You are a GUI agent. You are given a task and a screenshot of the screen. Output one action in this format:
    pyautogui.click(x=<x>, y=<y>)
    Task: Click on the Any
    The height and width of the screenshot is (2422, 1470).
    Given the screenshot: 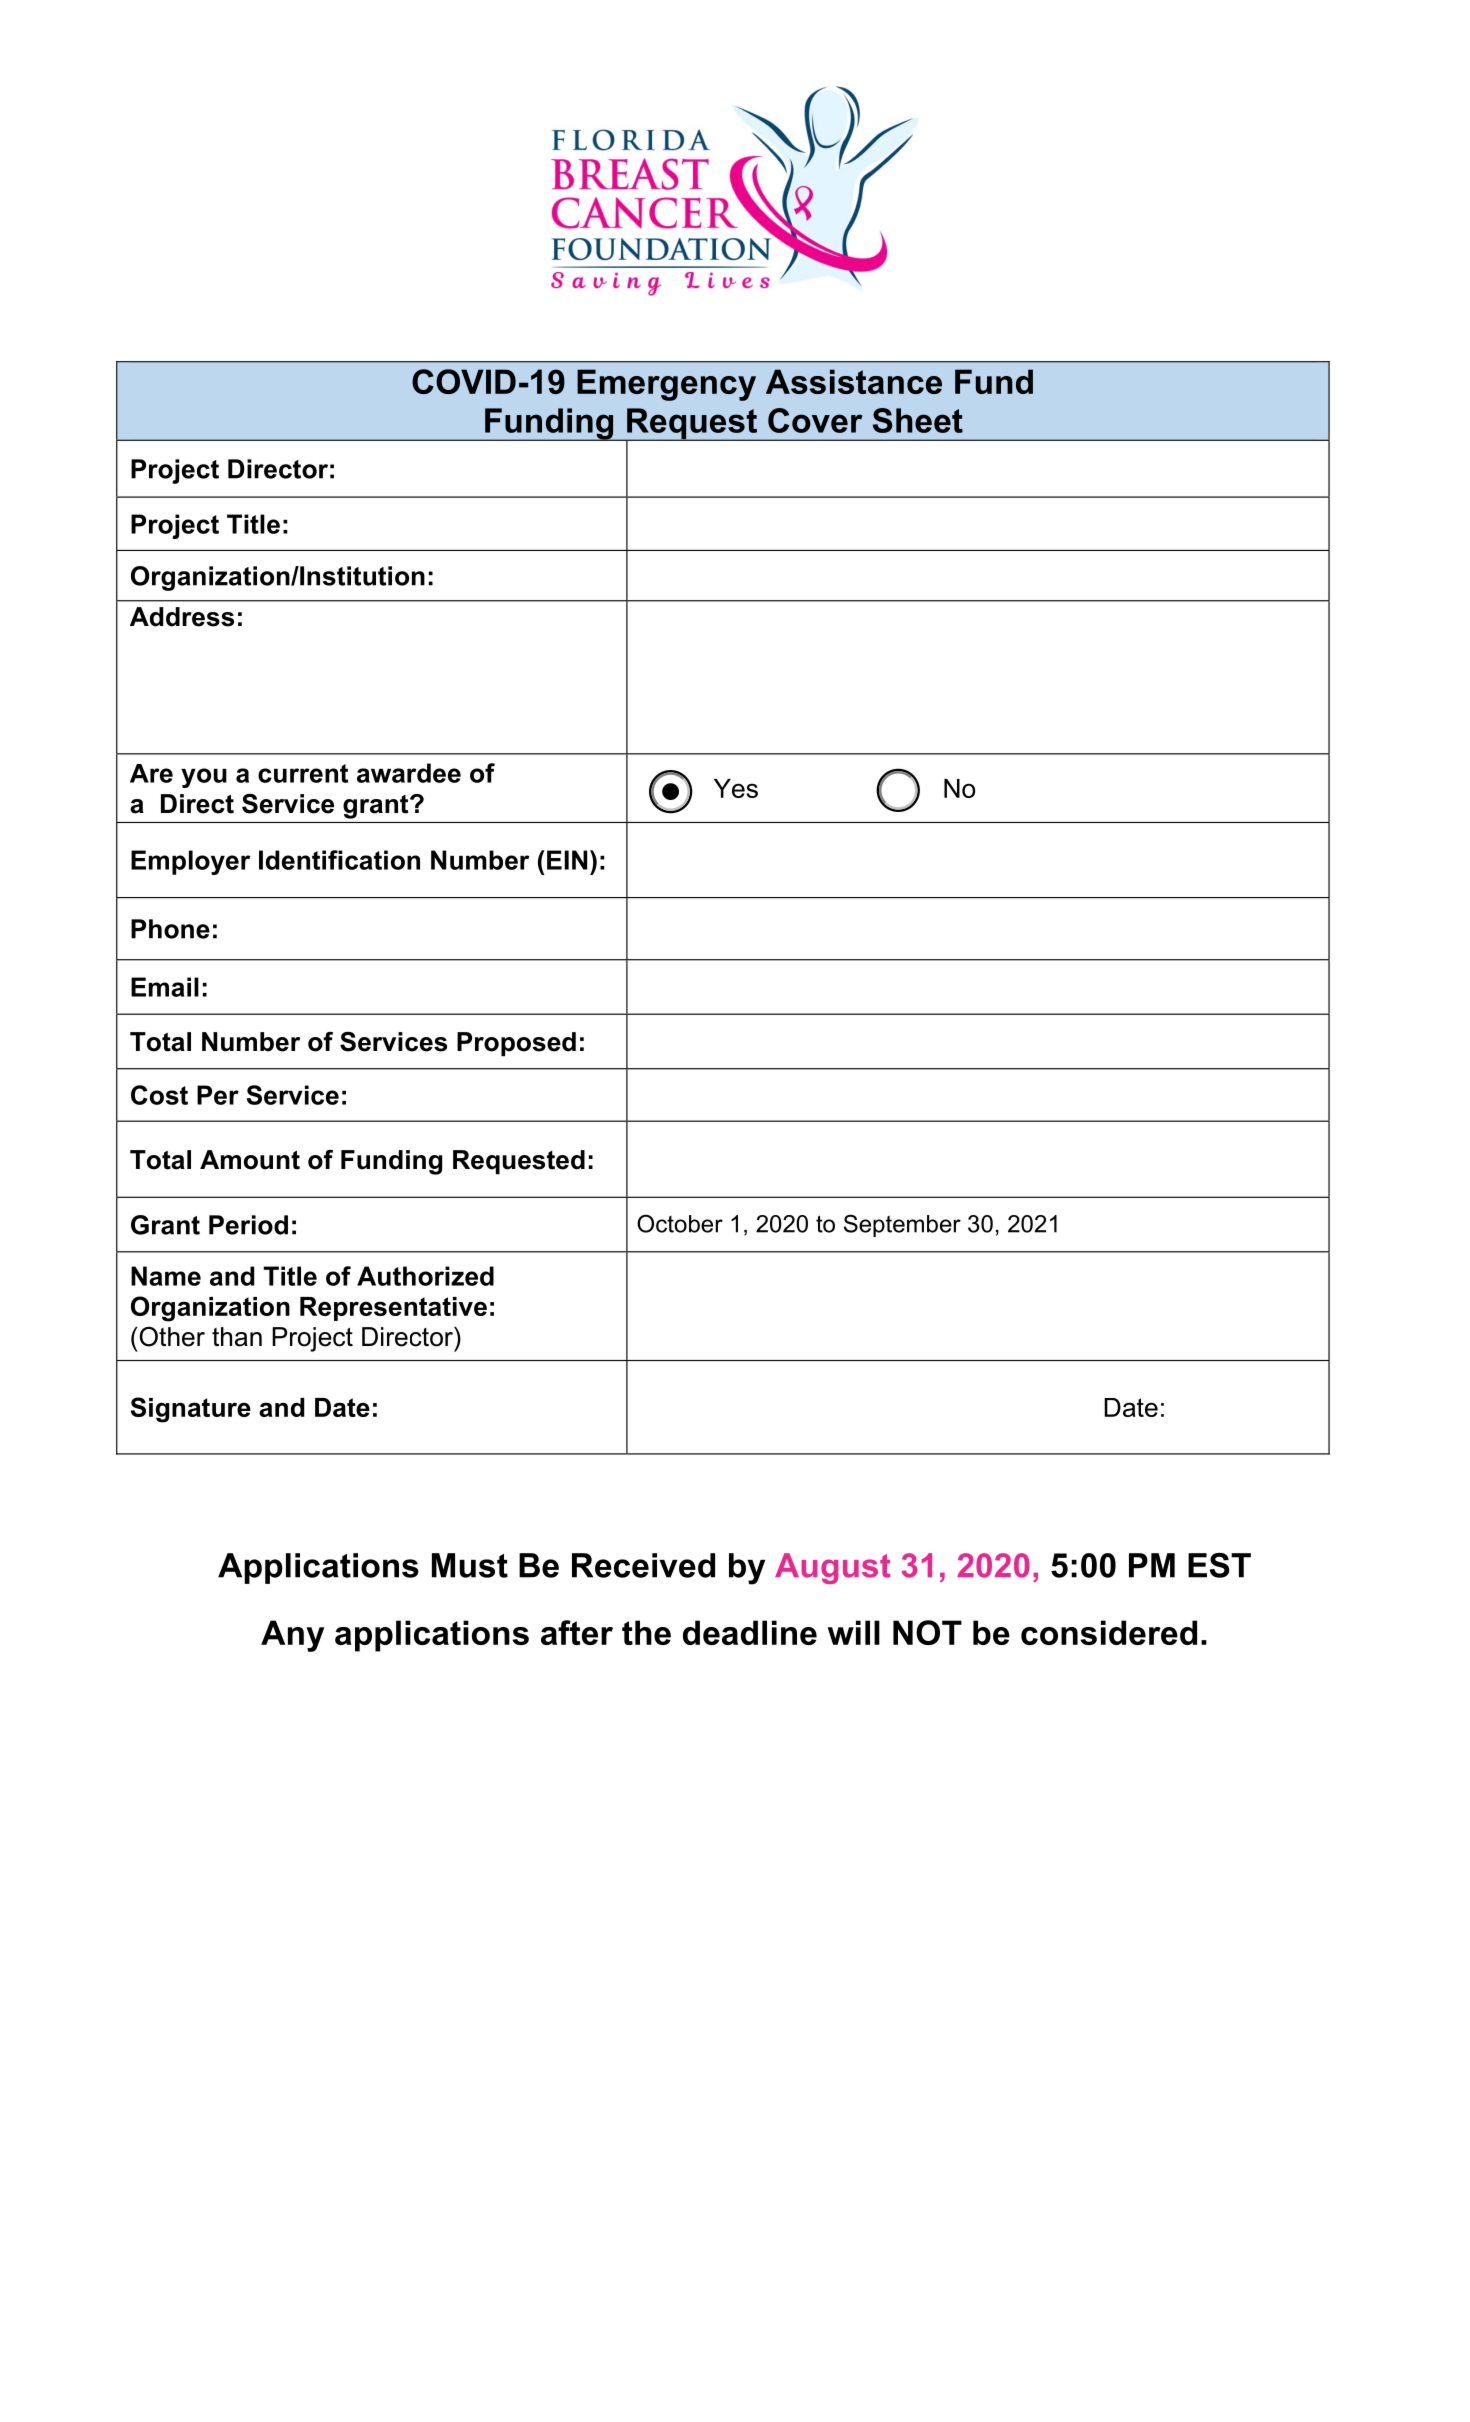 What is the action you would take?
    pyautogui.click(x=292, y=1636)
